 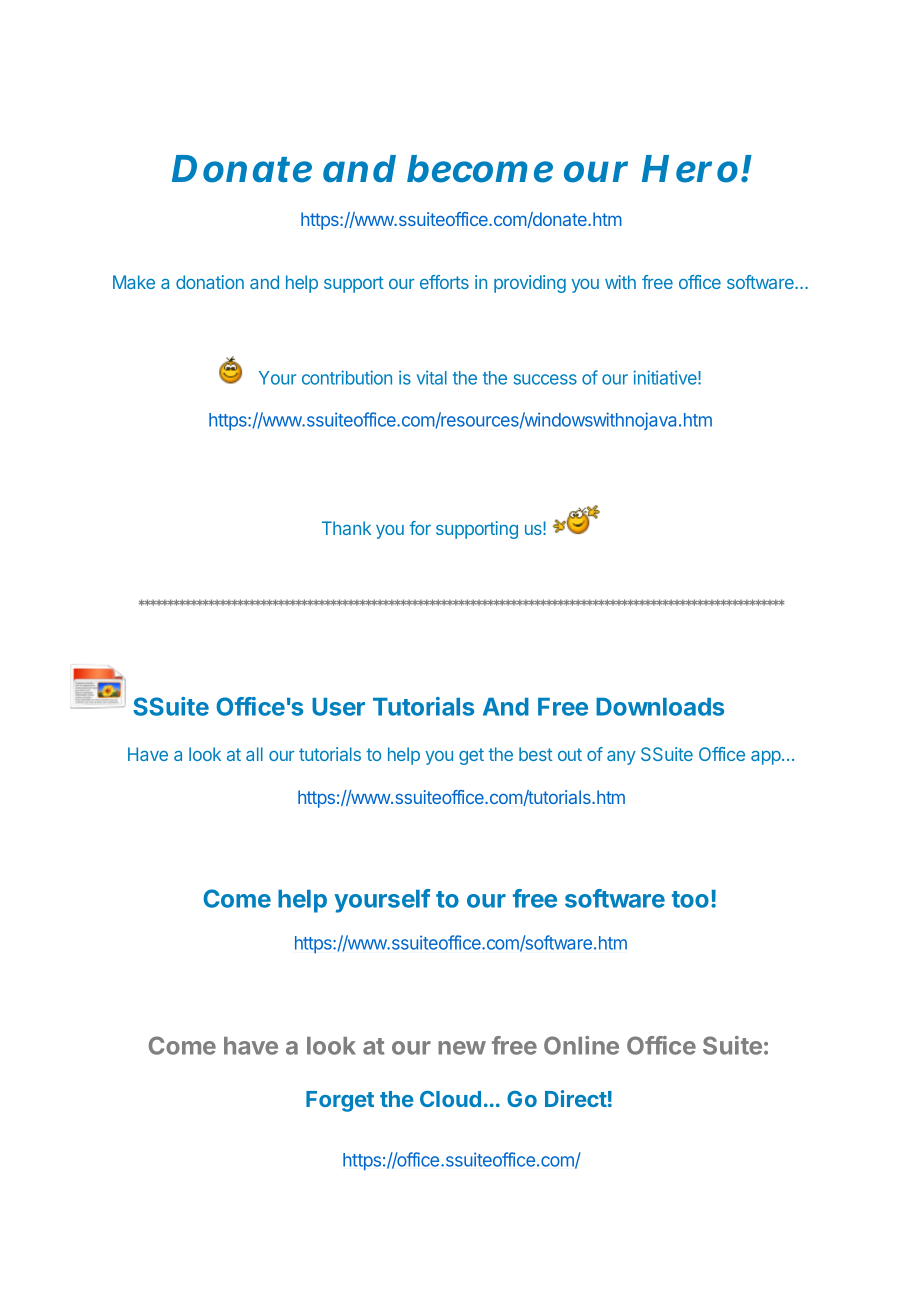 What do you see at coordinates (254, 754) in the screenshot?
I see `all` at bounding box center [254, 754].
